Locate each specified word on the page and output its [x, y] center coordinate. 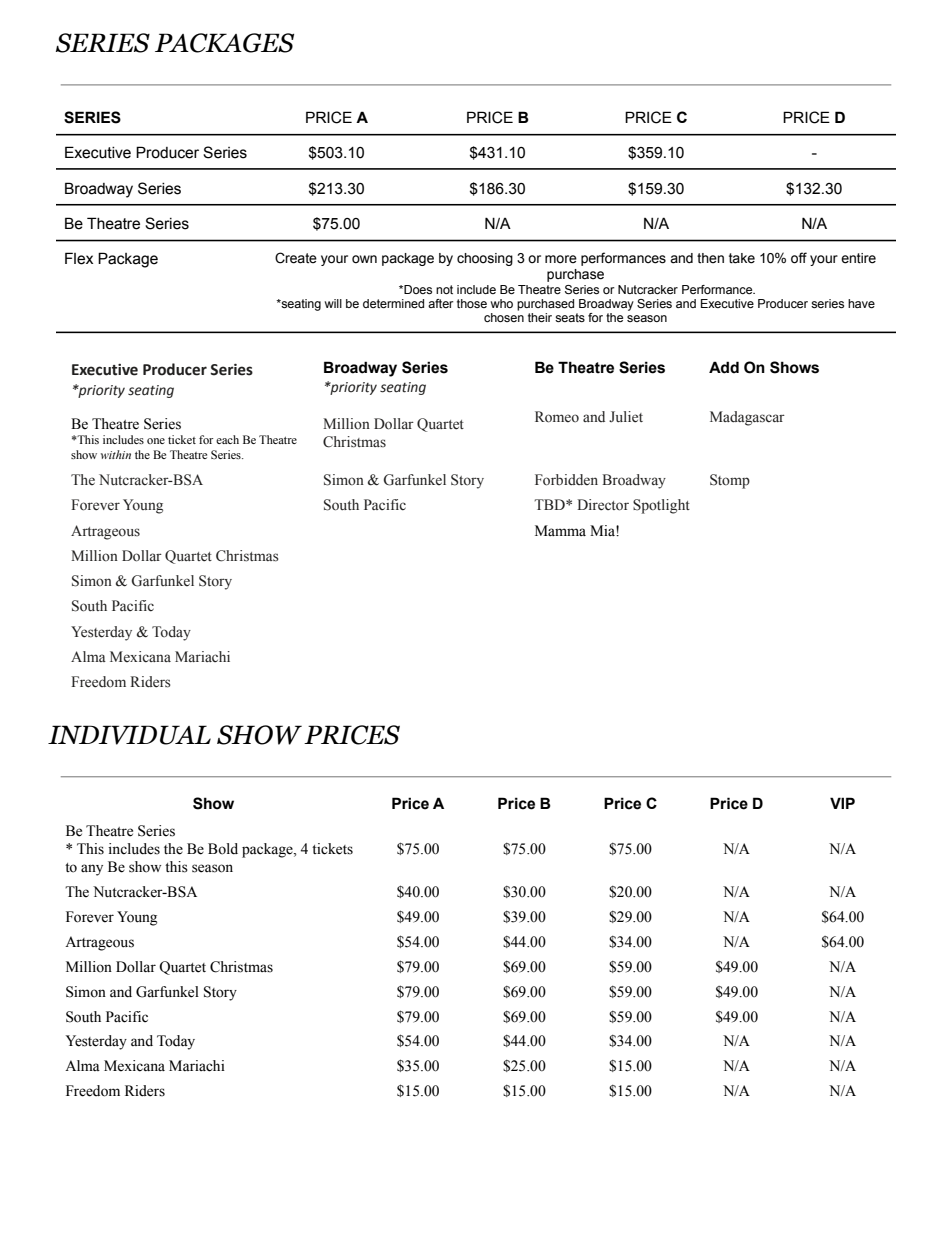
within [116, 454]
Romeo [557, 417]
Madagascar [747, 418]
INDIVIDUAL [129, 735]
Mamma [560, 530]
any [92, 870]
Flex [79, 258]
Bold [223, 849]
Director [603, 505]
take [742, 258]
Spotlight [661, 506]
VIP [842, 803]
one [156, 441]
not [444, 289]
